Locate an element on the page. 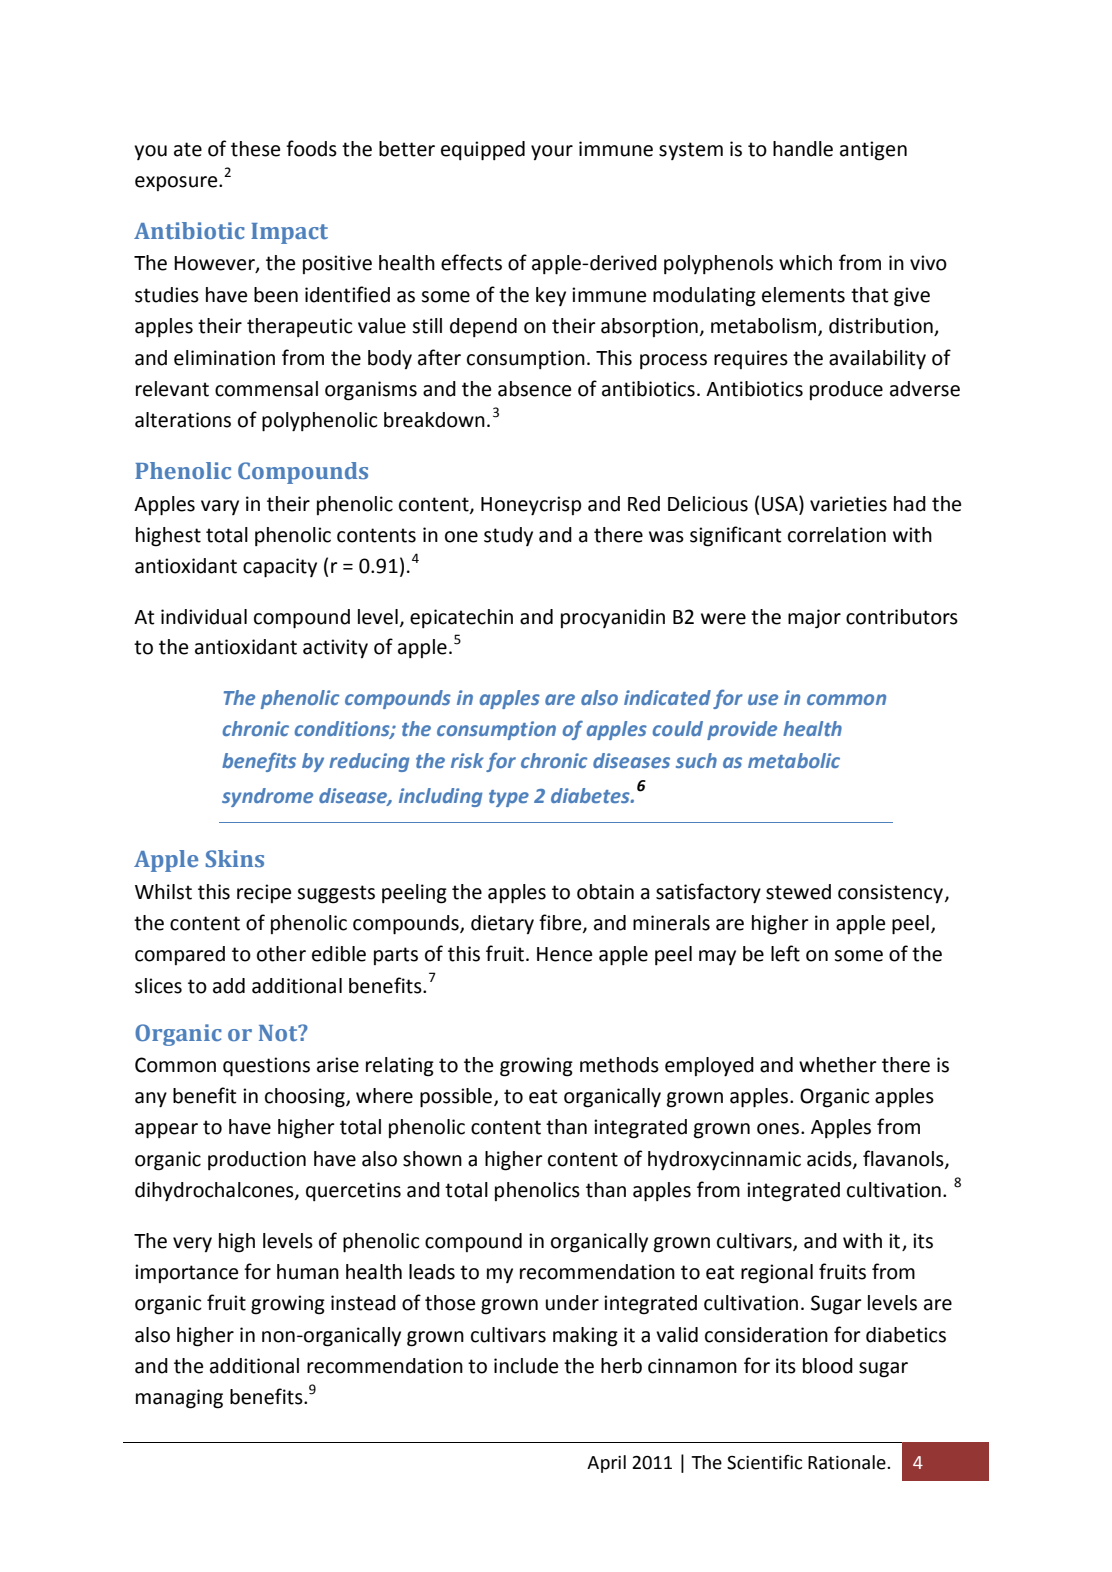 The width and height of the image is (1112, 1572). type is located at coordinates (509, 798).
